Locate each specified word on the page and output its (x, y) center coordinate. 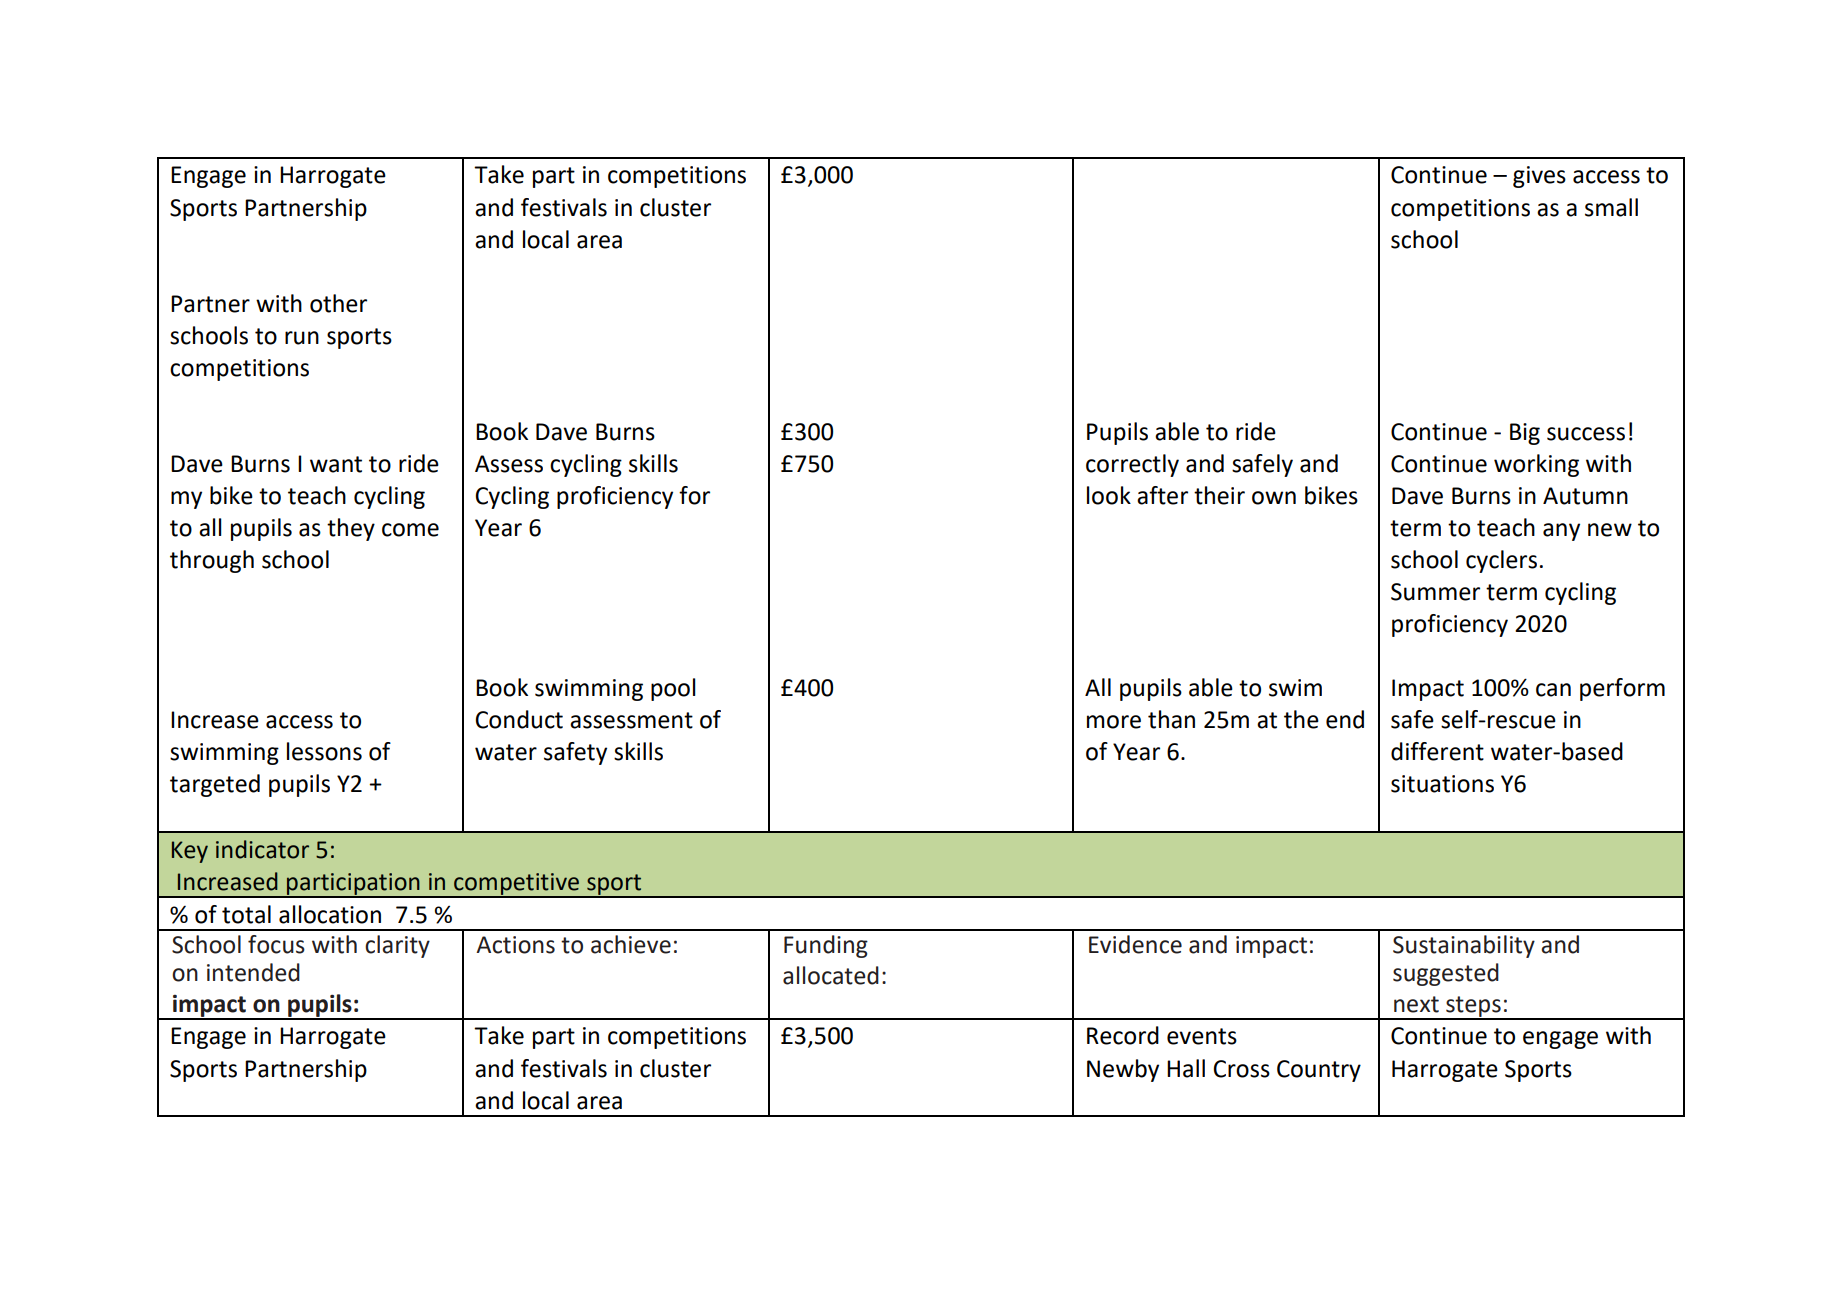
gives (1539, 177)
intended (253, 972)
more (1114, 722)
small (1611, 207)
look (1109, 495)
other (338, 303)
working (1536, 465)
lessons (324, 751)
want (336, 464)
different (1437, 751)
